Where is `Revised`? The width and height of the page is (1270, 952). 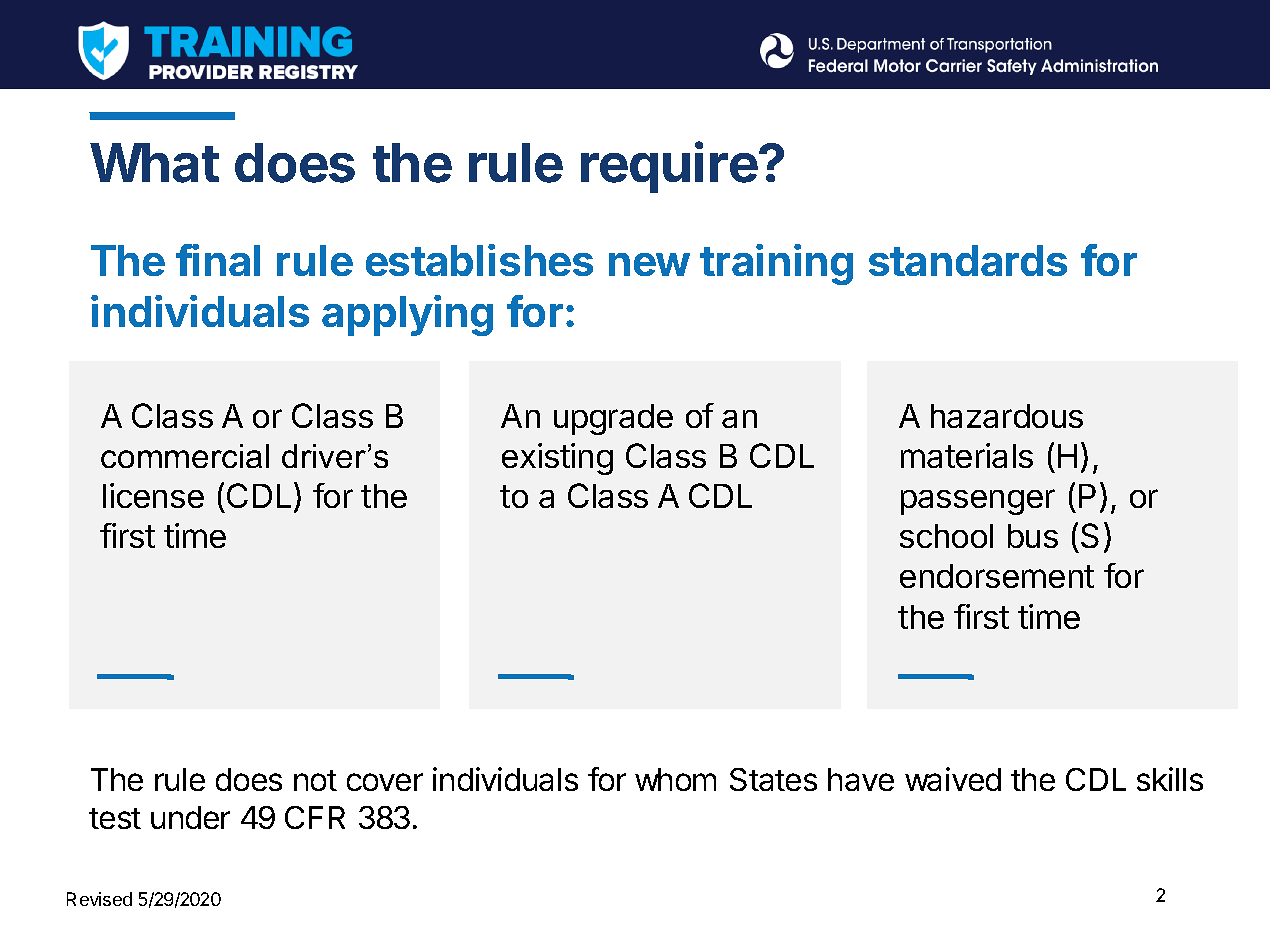 Revised is located at coordinates (99, 899).
